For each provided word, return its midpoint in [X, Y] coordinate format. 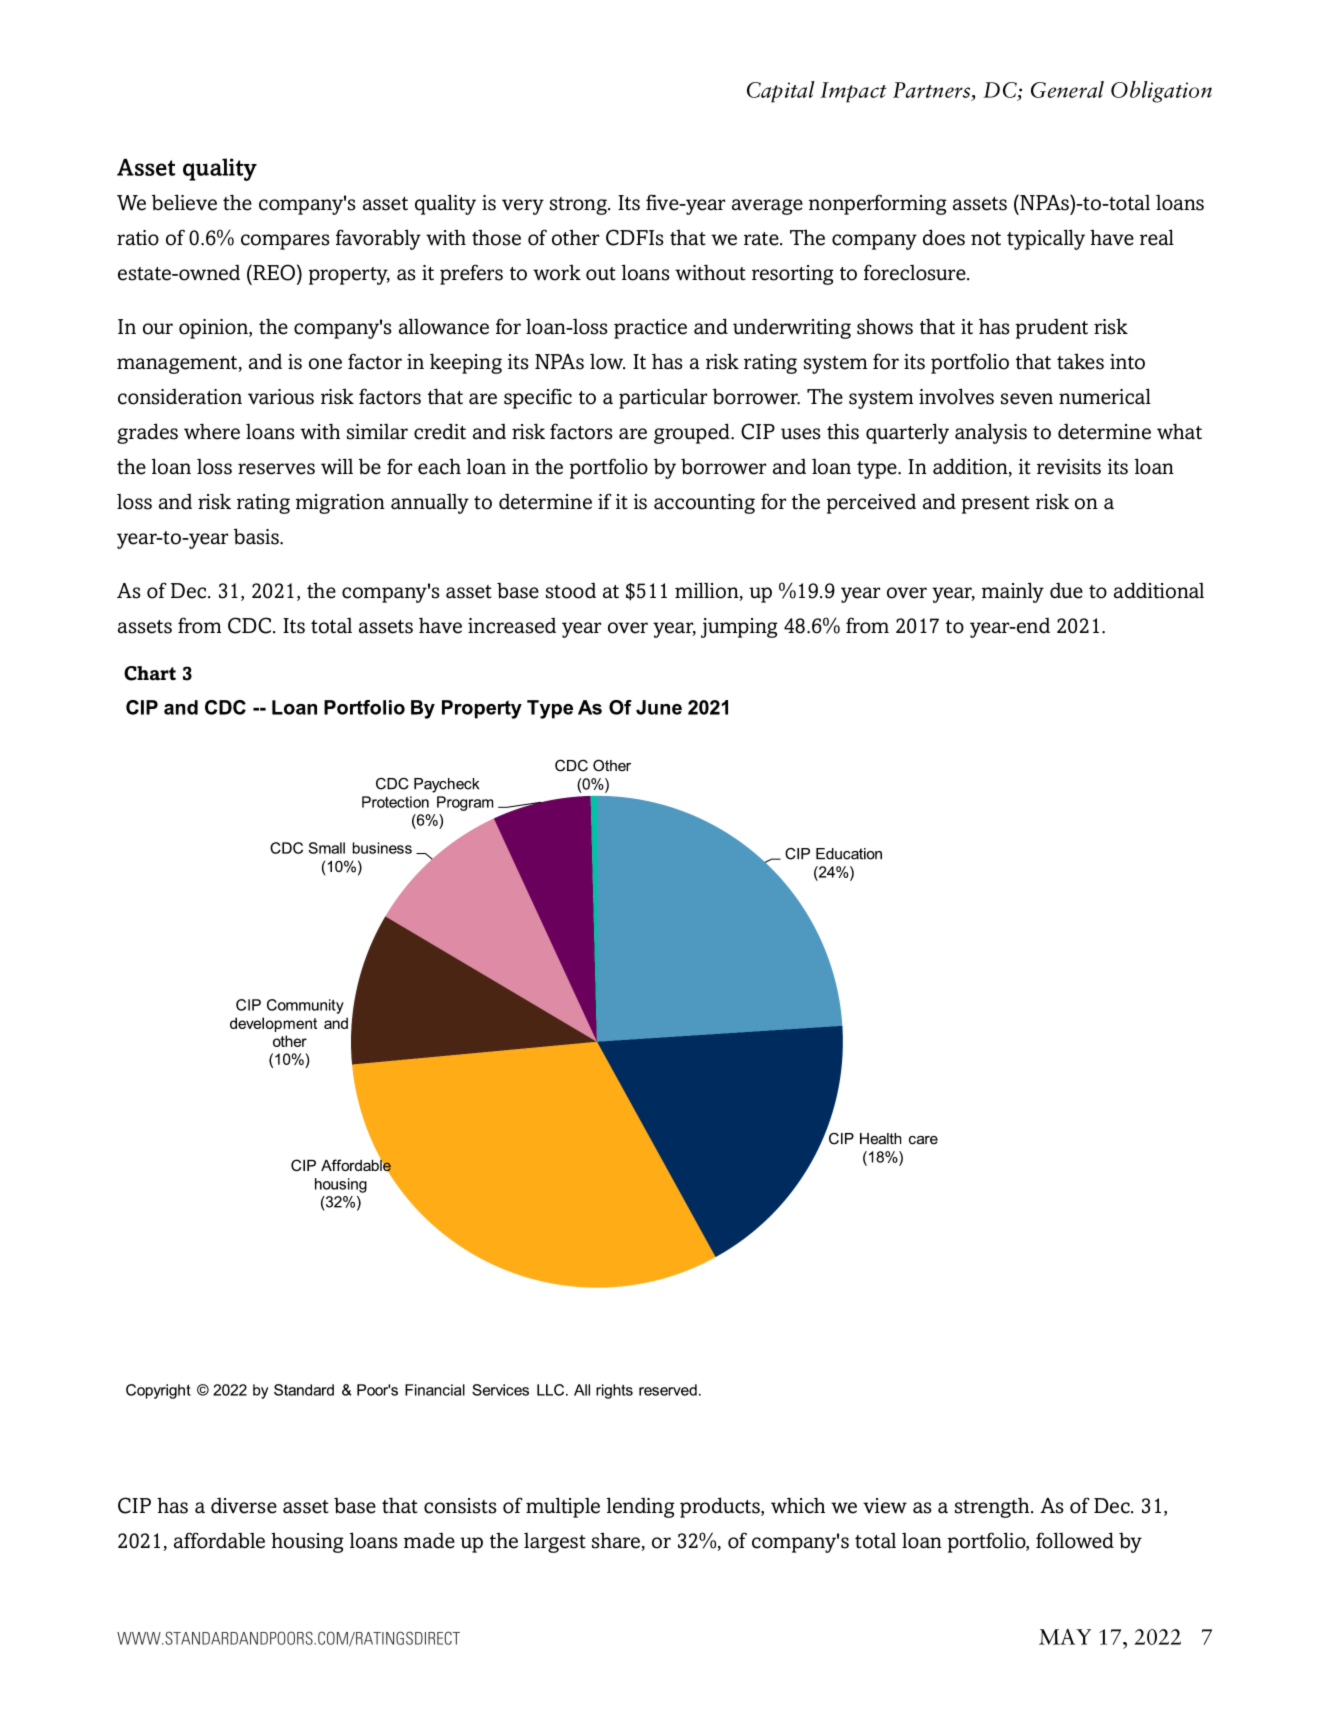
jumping [739, 628]
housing [307, 1542]
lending [641, 1507]
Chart [150, 673]
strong [579, 206]
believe [184, 202]
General [1067, 89]
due [1066, 591]
